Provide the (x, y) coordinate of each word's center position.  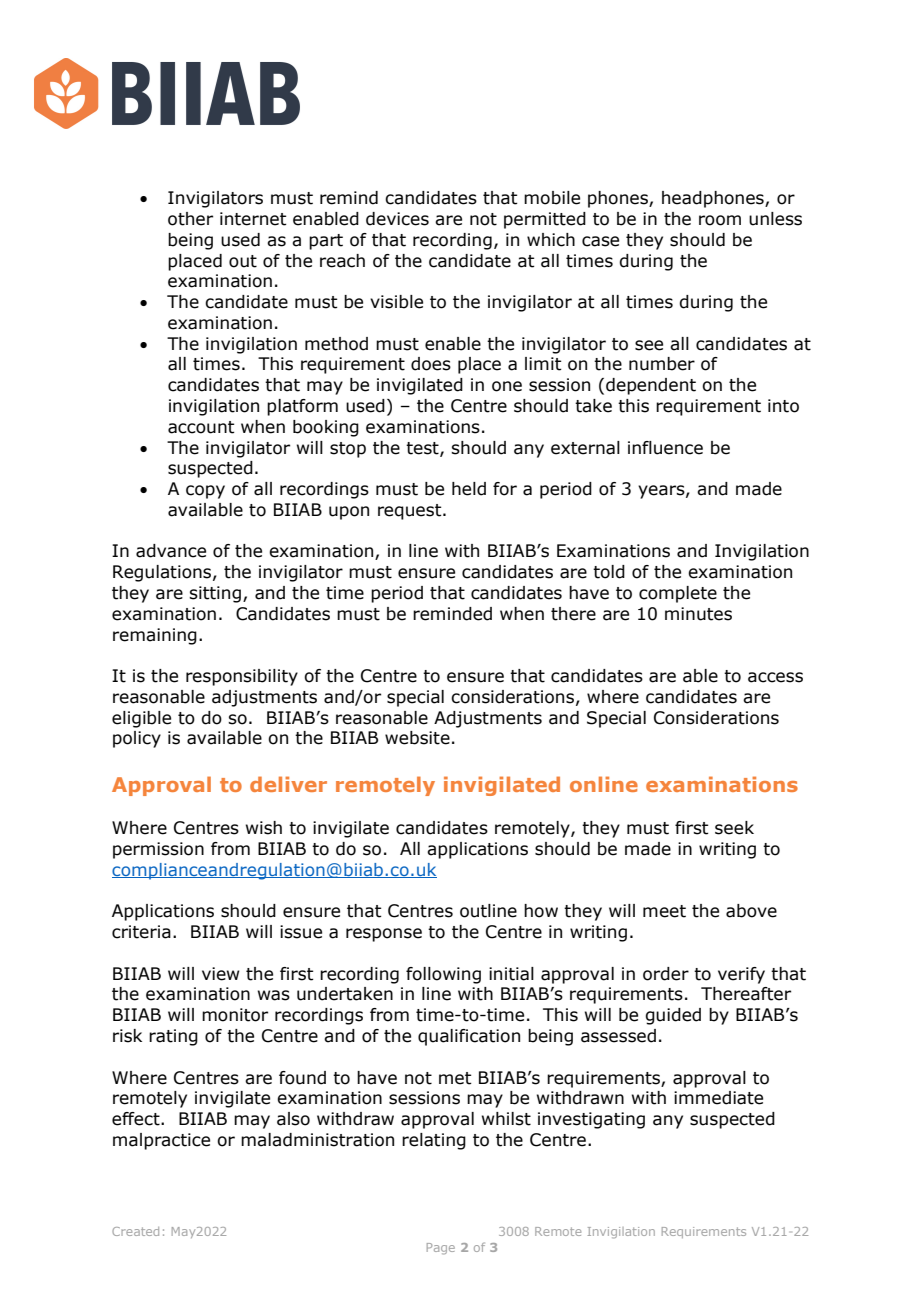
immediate (718, 1098)
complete (678, 594)
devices (397, 219)
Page (441, 1248)
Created (135, 1231)
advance (171, 551)
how (541, 911)
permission (158, 850)
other (190, 219)
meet (664, 911)
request (411, 512)
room (720, 220)
